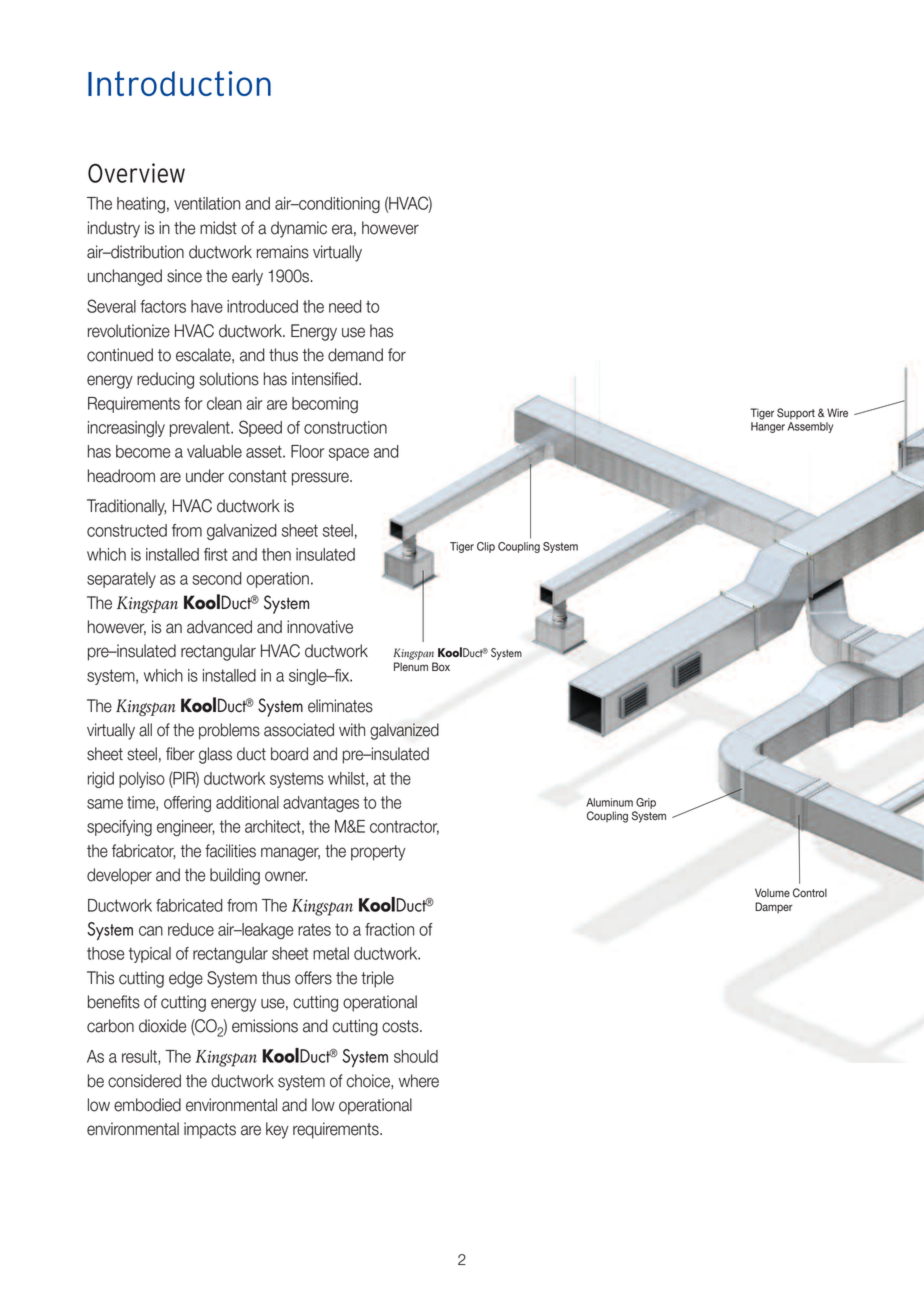 This screenshot has height=1308, width=924. What do you see at coordinates (299, 229) in the screenshot?
I see `dynamic` at bounding box center [299, 229].
